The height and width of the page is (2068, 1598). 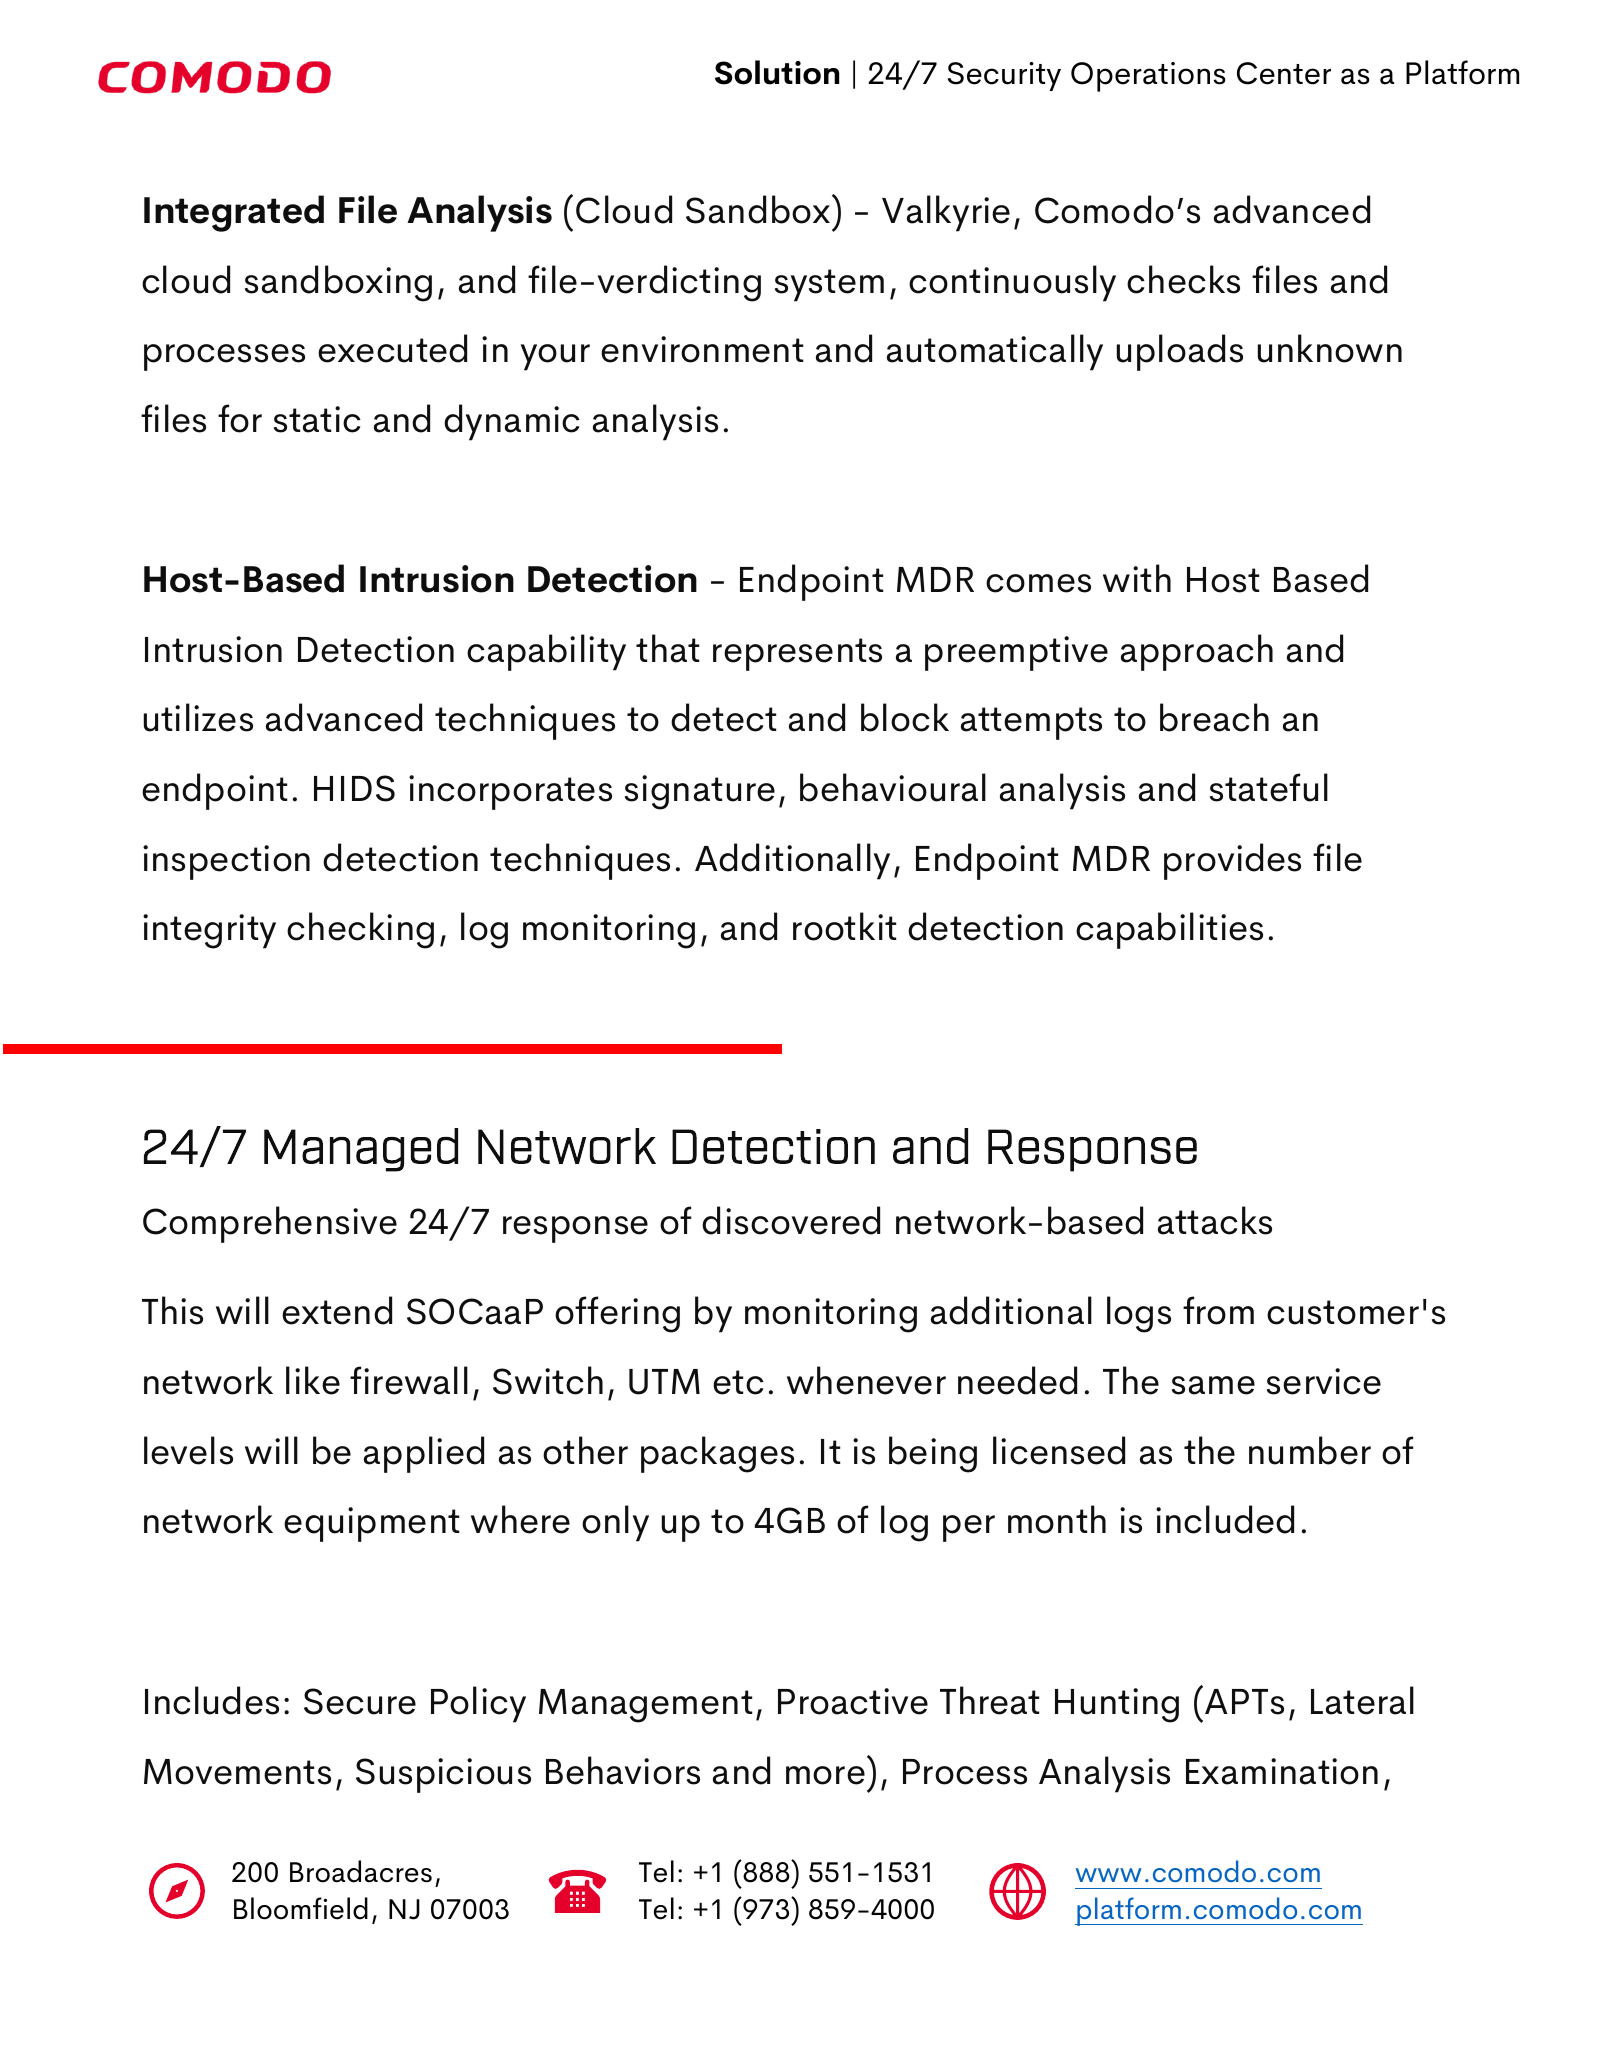 I want to click on with, so click(x=1137, y=578).
